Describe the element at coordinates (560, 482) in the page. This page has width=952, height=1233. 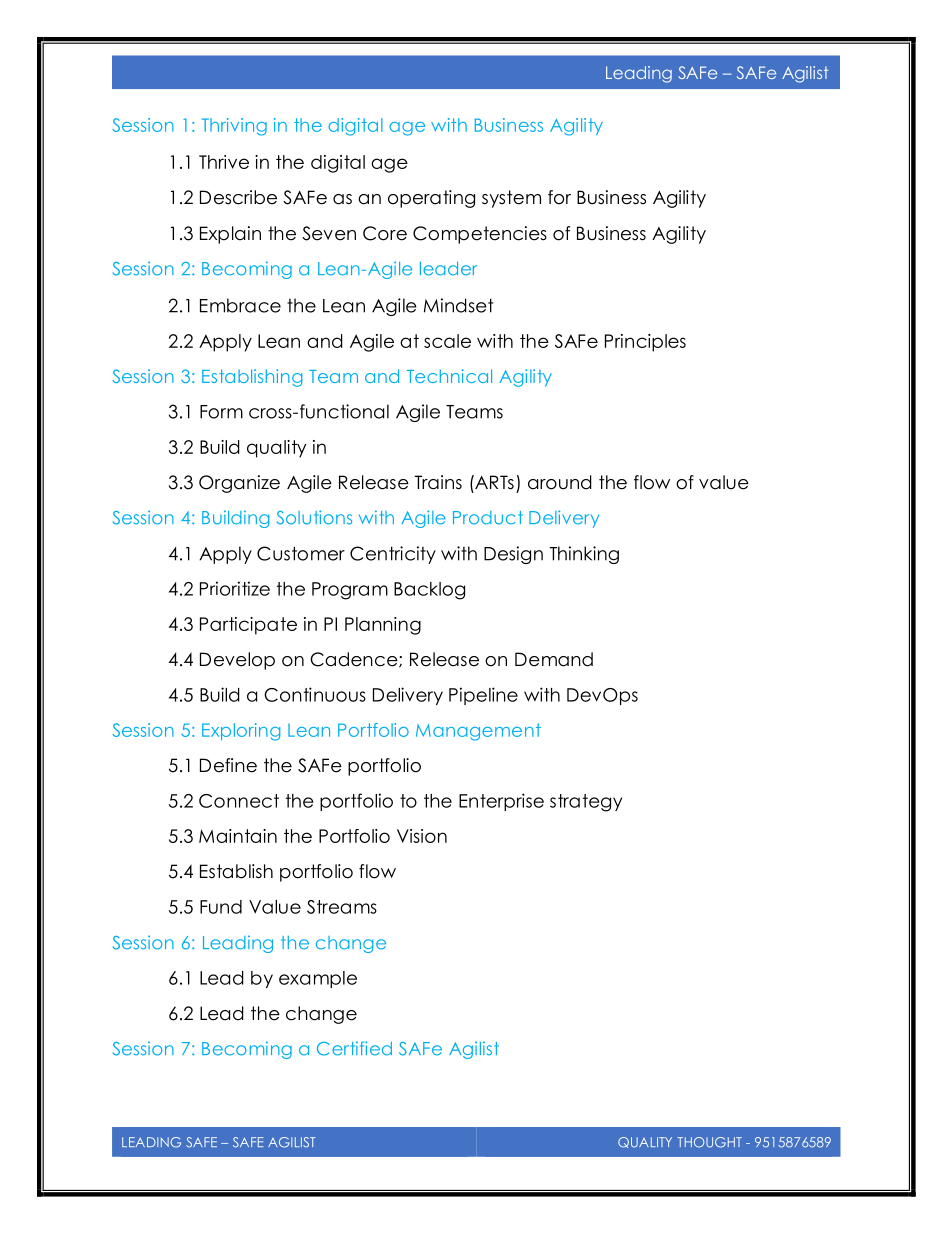
I see `around` at that location.
